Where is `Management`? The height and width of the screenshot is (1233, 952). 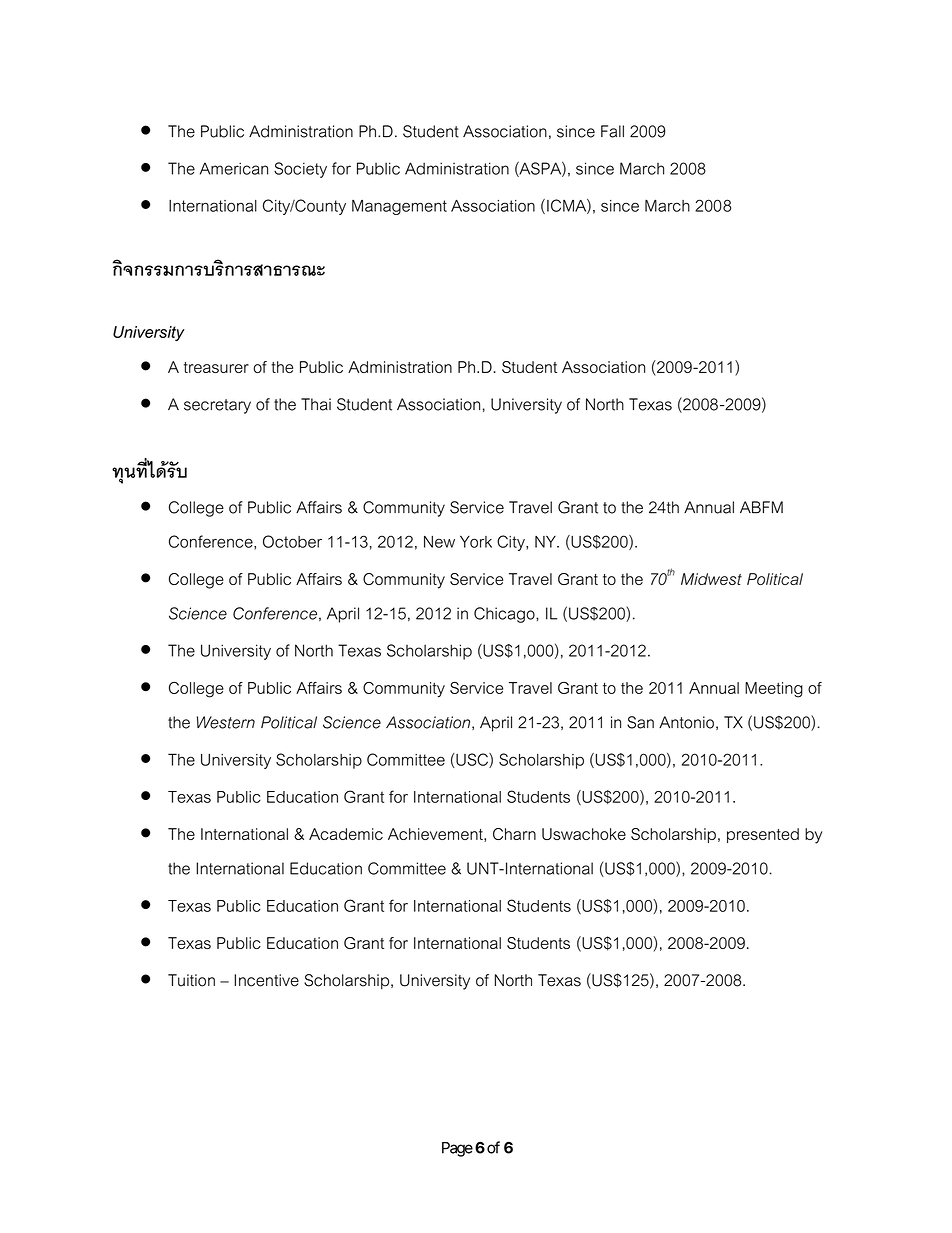
Management is located at coordinates (399, 207).
